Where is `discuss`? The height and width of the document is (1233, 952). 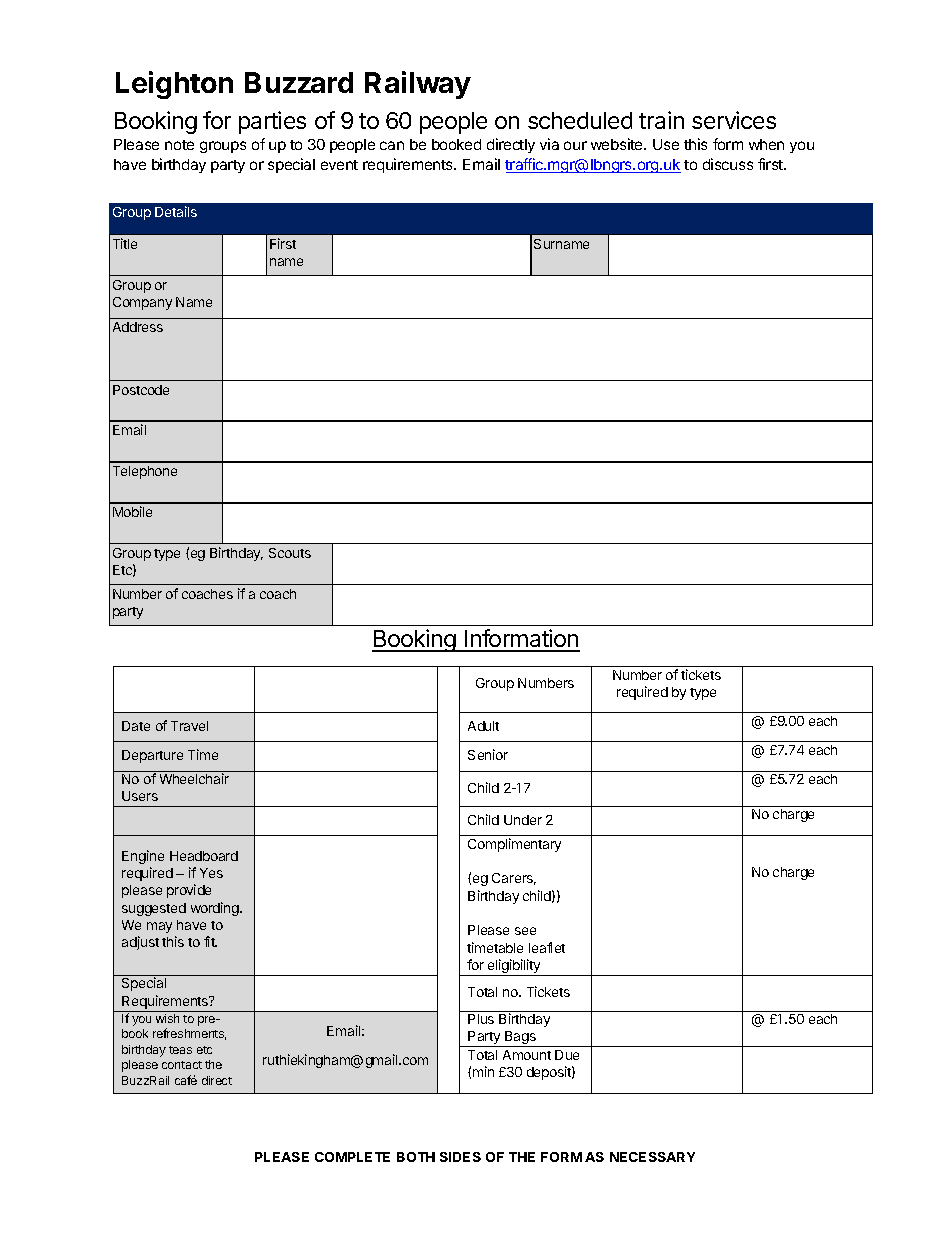 discuss is located at coordinates (728, 164).
